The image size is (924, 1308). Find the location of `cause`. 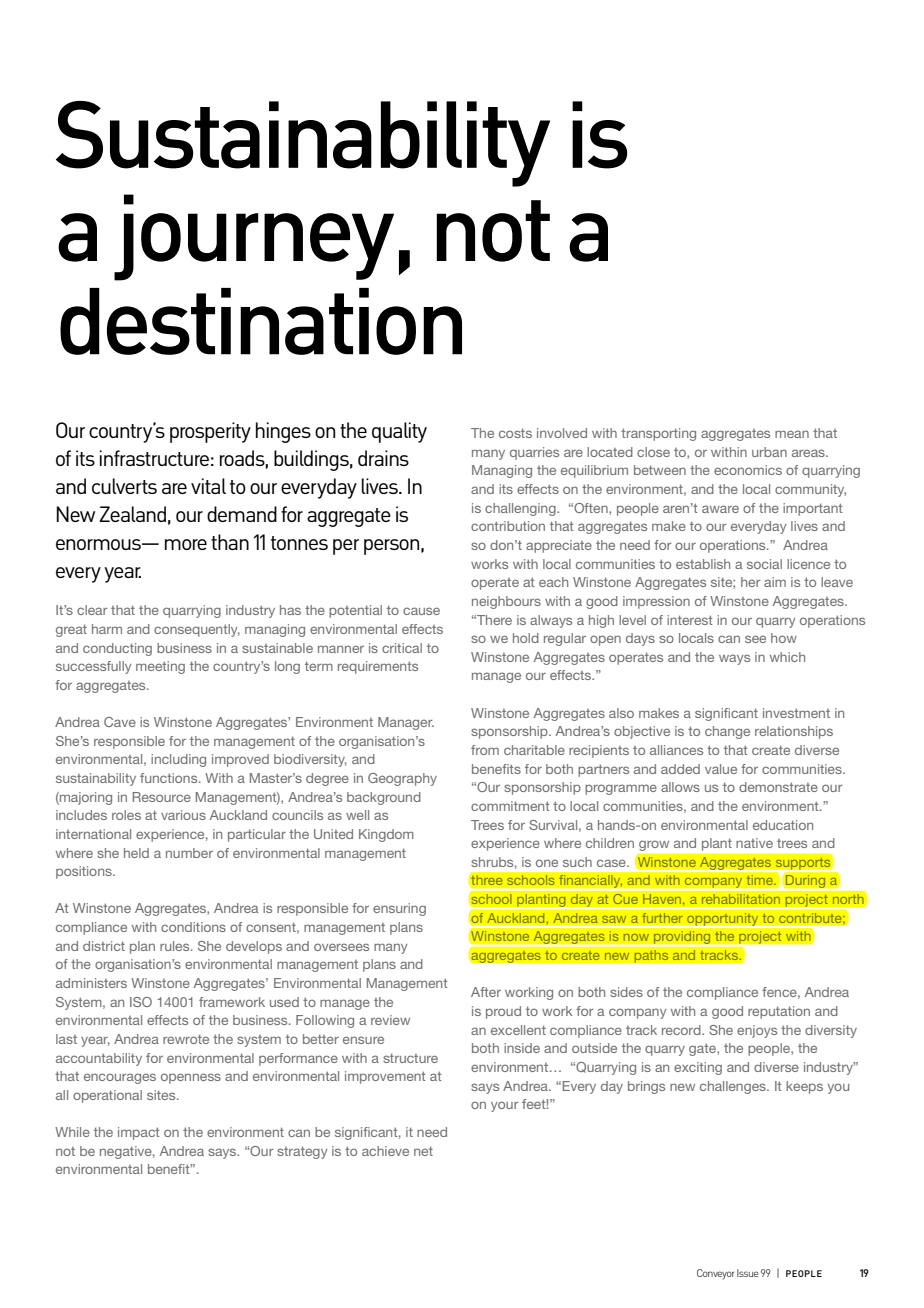

cause is located at coordinates (421, 611).
